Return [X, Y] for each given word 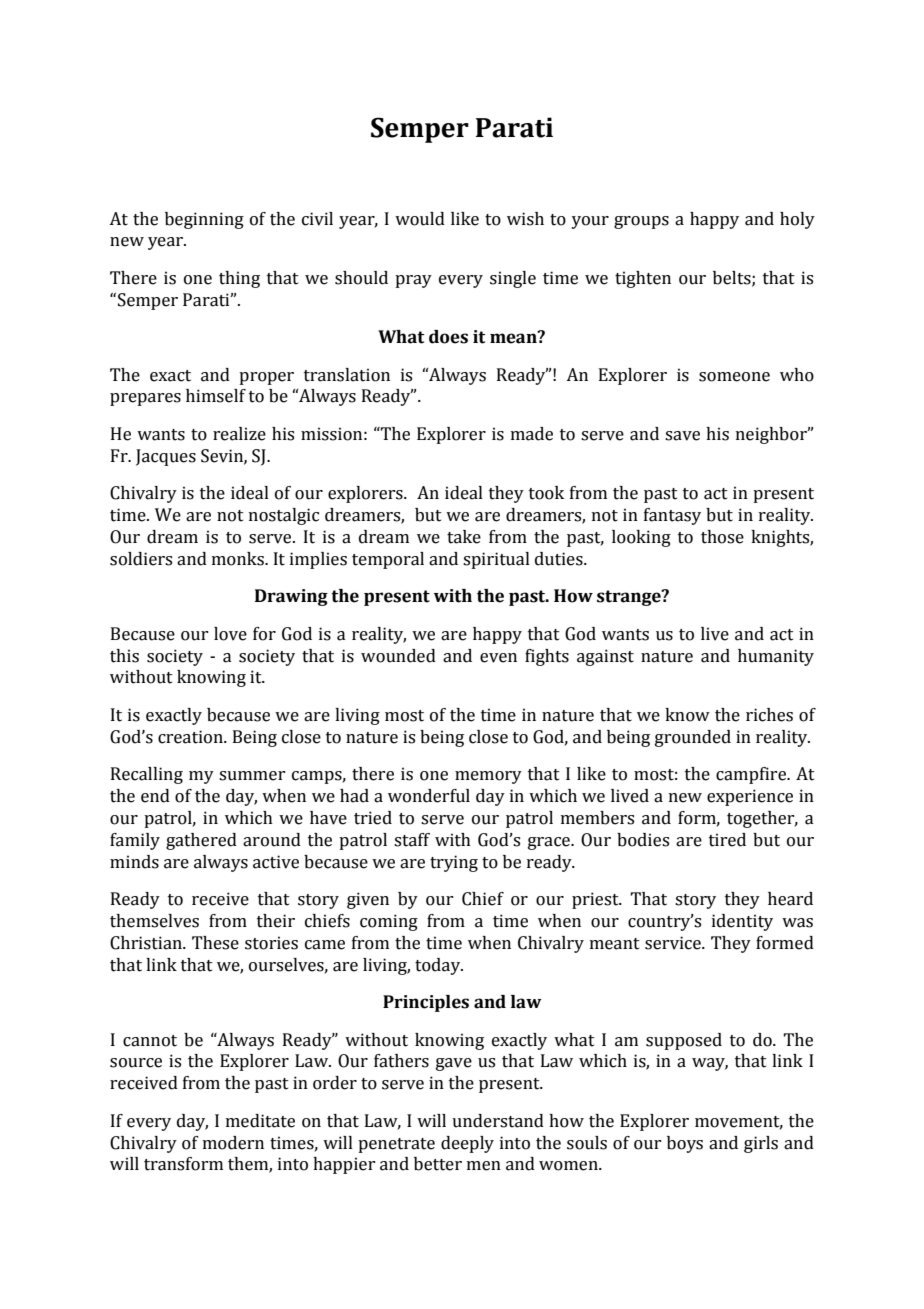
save [682, 436]
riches [769, 715]
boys [685, 1144]
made [532, 434]
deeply [467, 1144]
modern [233, 1143]
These [215, 943]
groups [641, 222]
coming [389, 922]
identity [742, 922]
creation [191, 737]
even [498, 658]
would [420, 219]
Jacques [166, 457]
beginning [204, 220]
